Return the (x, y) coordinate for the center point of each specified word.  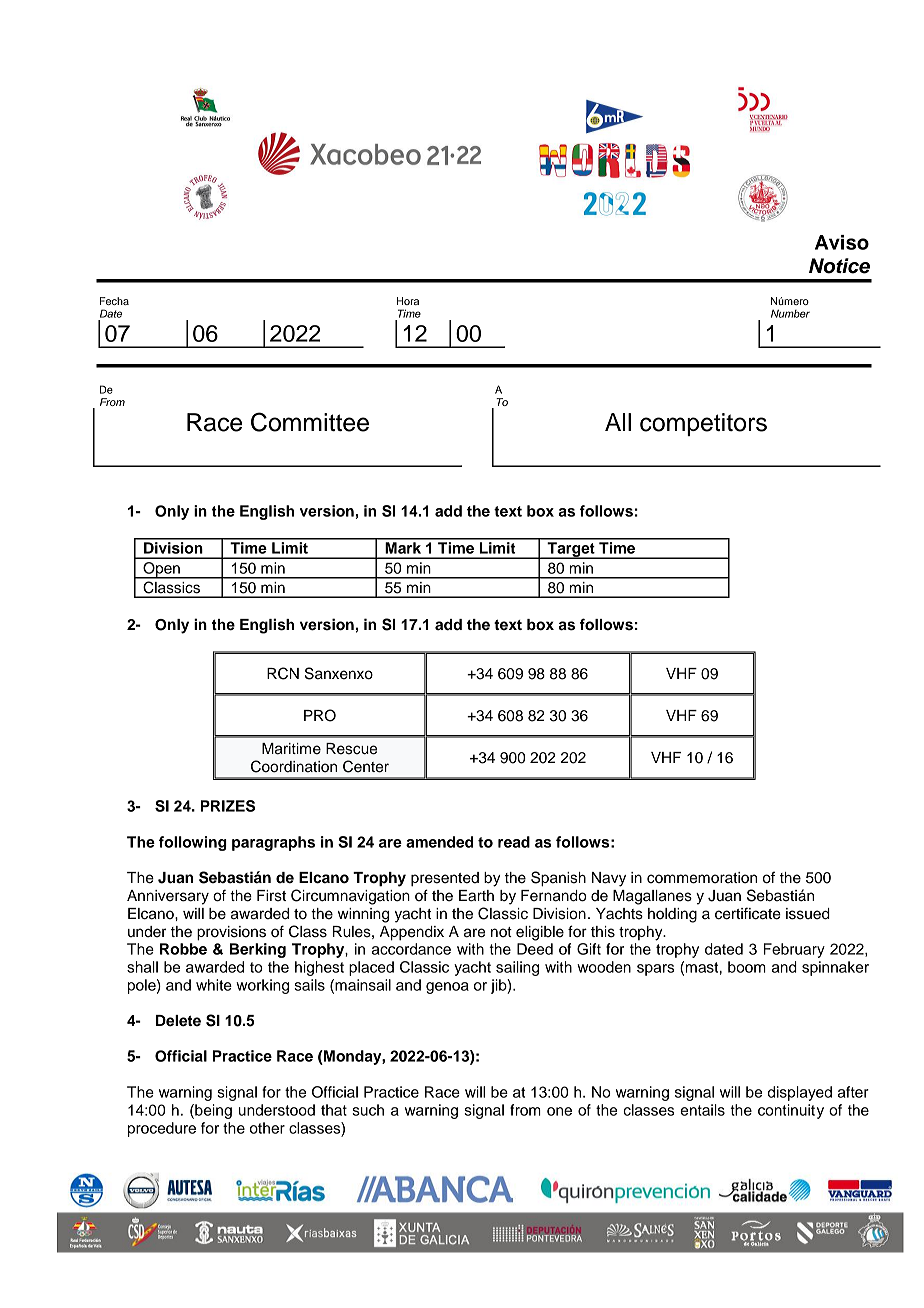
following (193, 843)
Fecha (114, 301)
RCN (283, 673)
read (514, 842)
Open (161, 570)
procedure (162, 1129)
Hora (408, 301)
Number (790, 313)
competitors (703, 424)
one (559, 1111)
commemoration (702, 878)
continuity (791, 1111)
